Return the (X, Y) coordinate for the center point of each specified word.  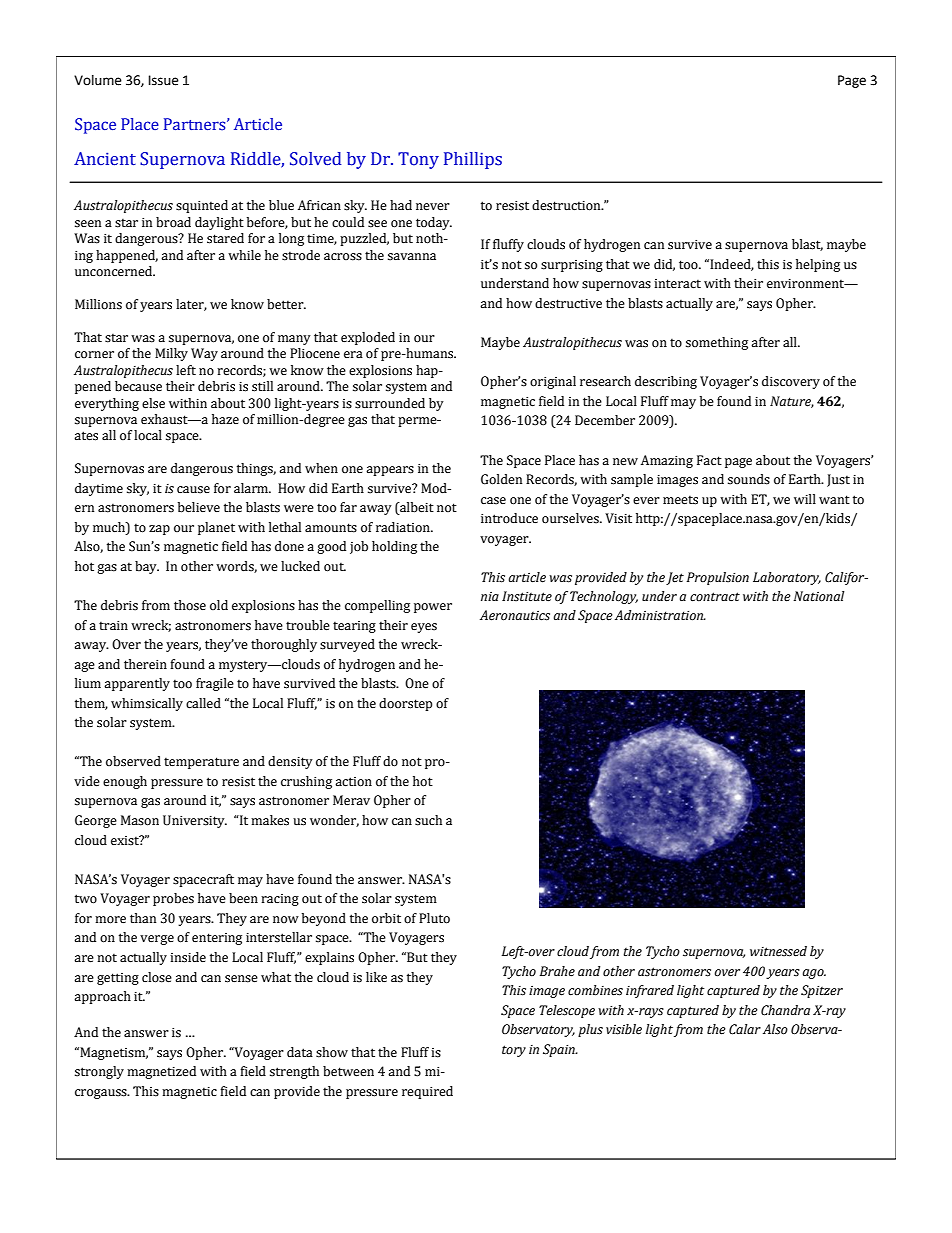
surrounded (390, 403)
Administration (660, 615)
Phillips (473, 160)
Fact (709, 460)
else (153, 403)
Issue (163, 80)
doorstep (405, 704)
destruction (567, 205)
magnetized (161, 1072)
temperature (201, 763)
